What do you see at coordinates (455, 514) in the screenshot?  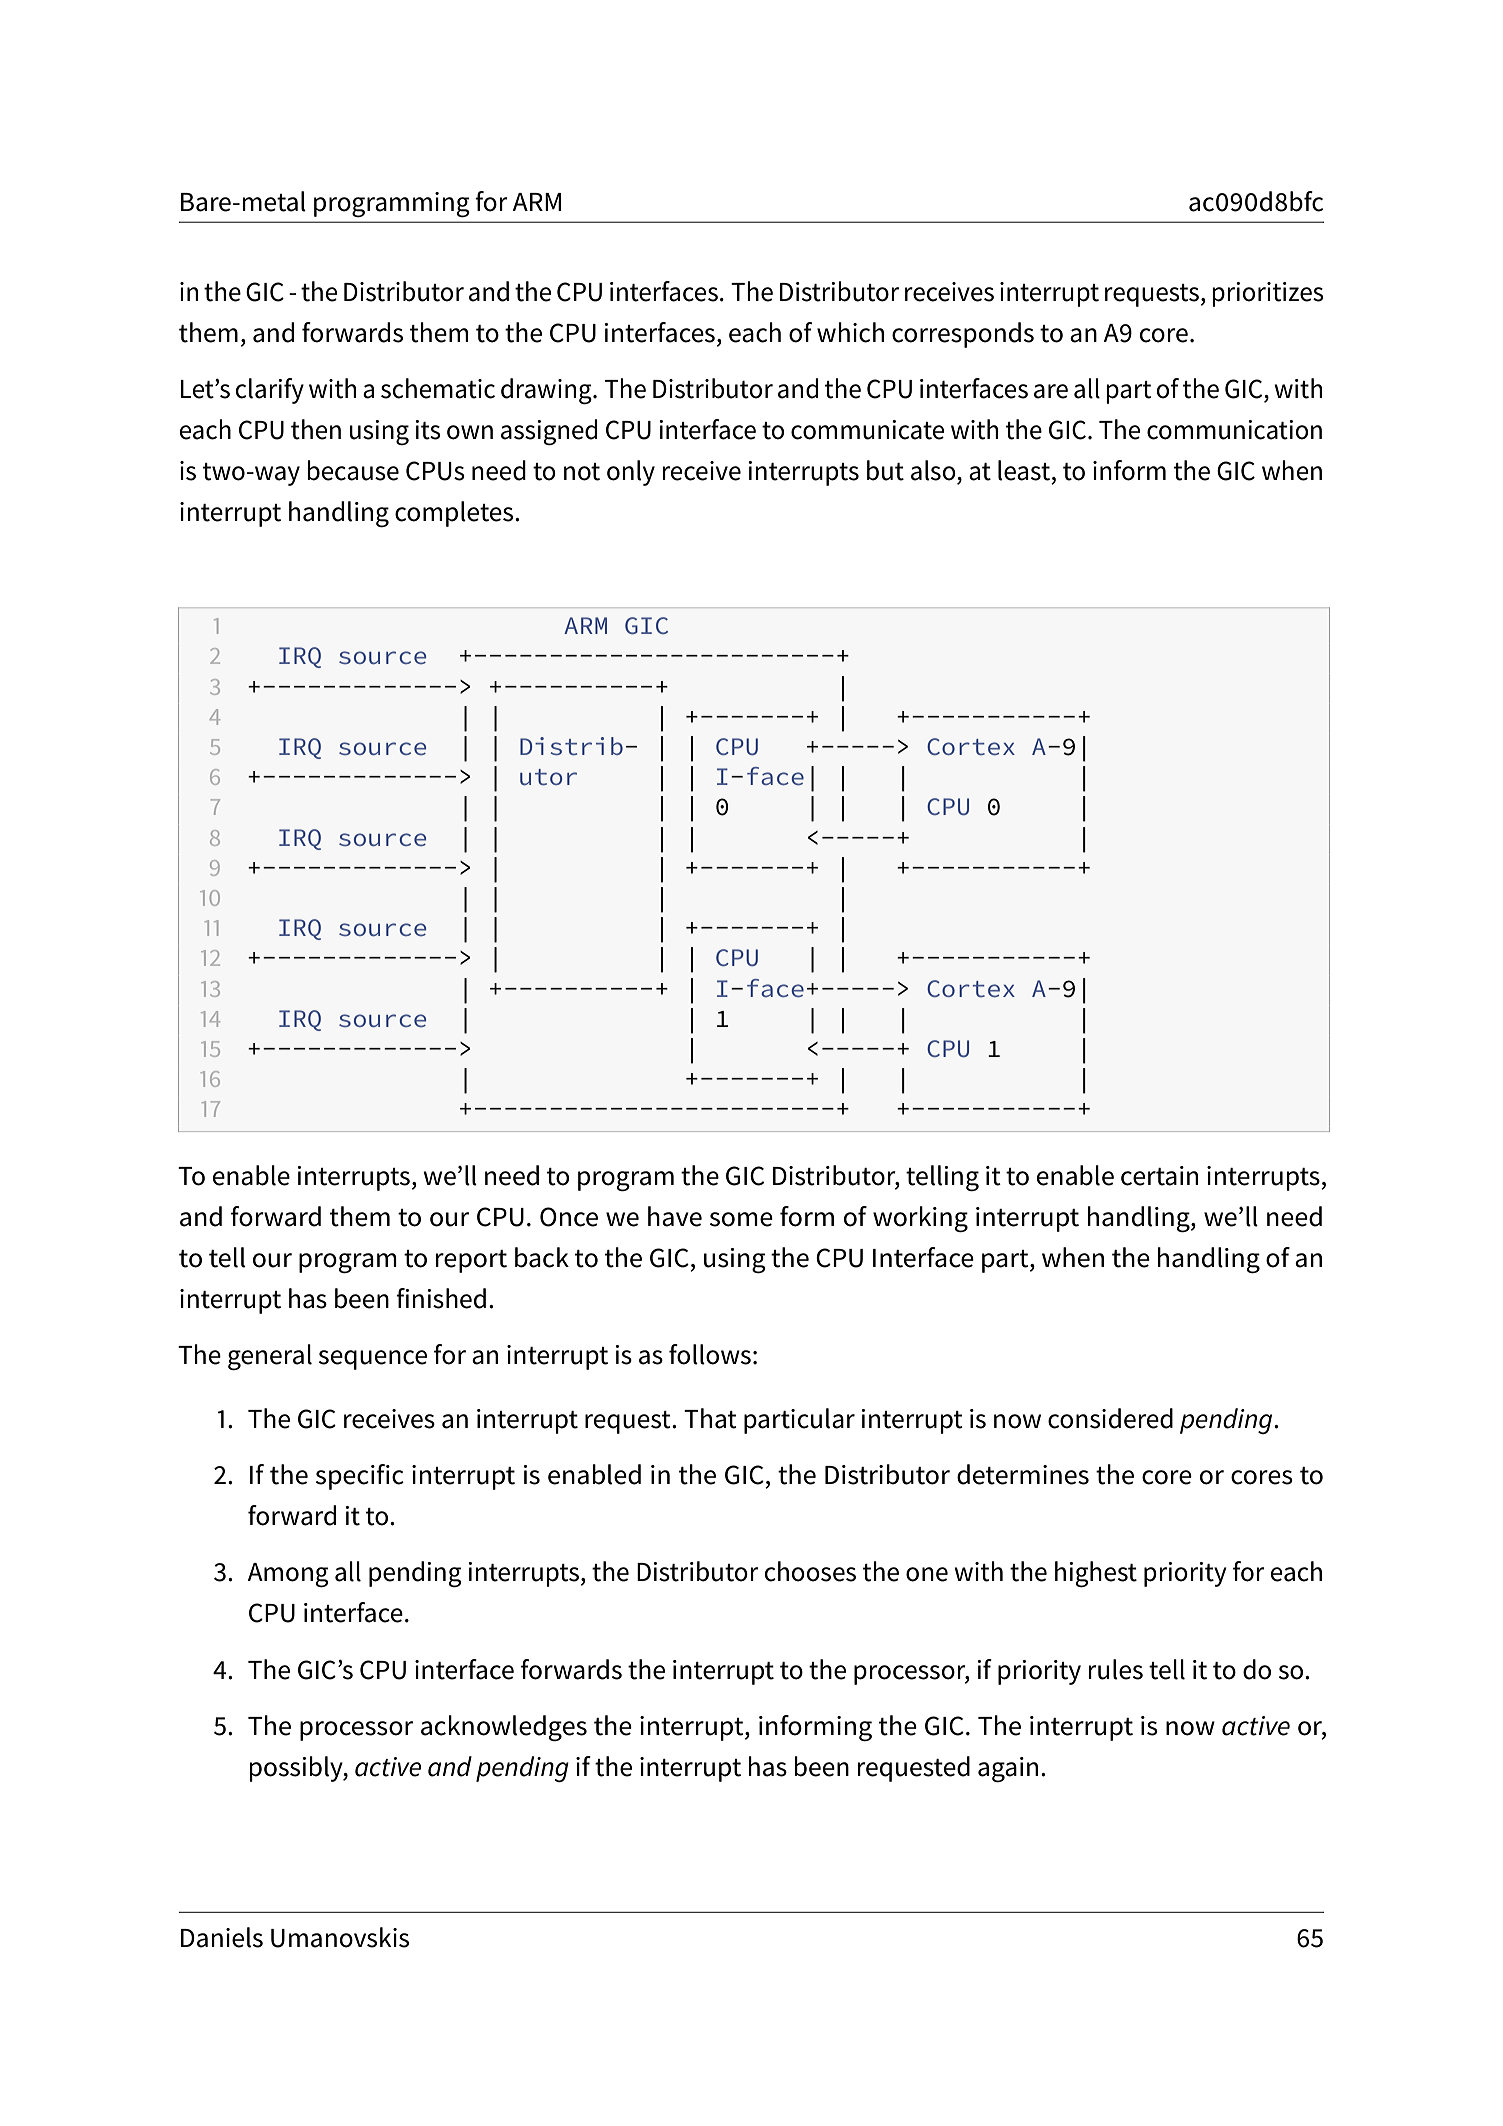 I see `completes` at bounding box center [455, 514].
